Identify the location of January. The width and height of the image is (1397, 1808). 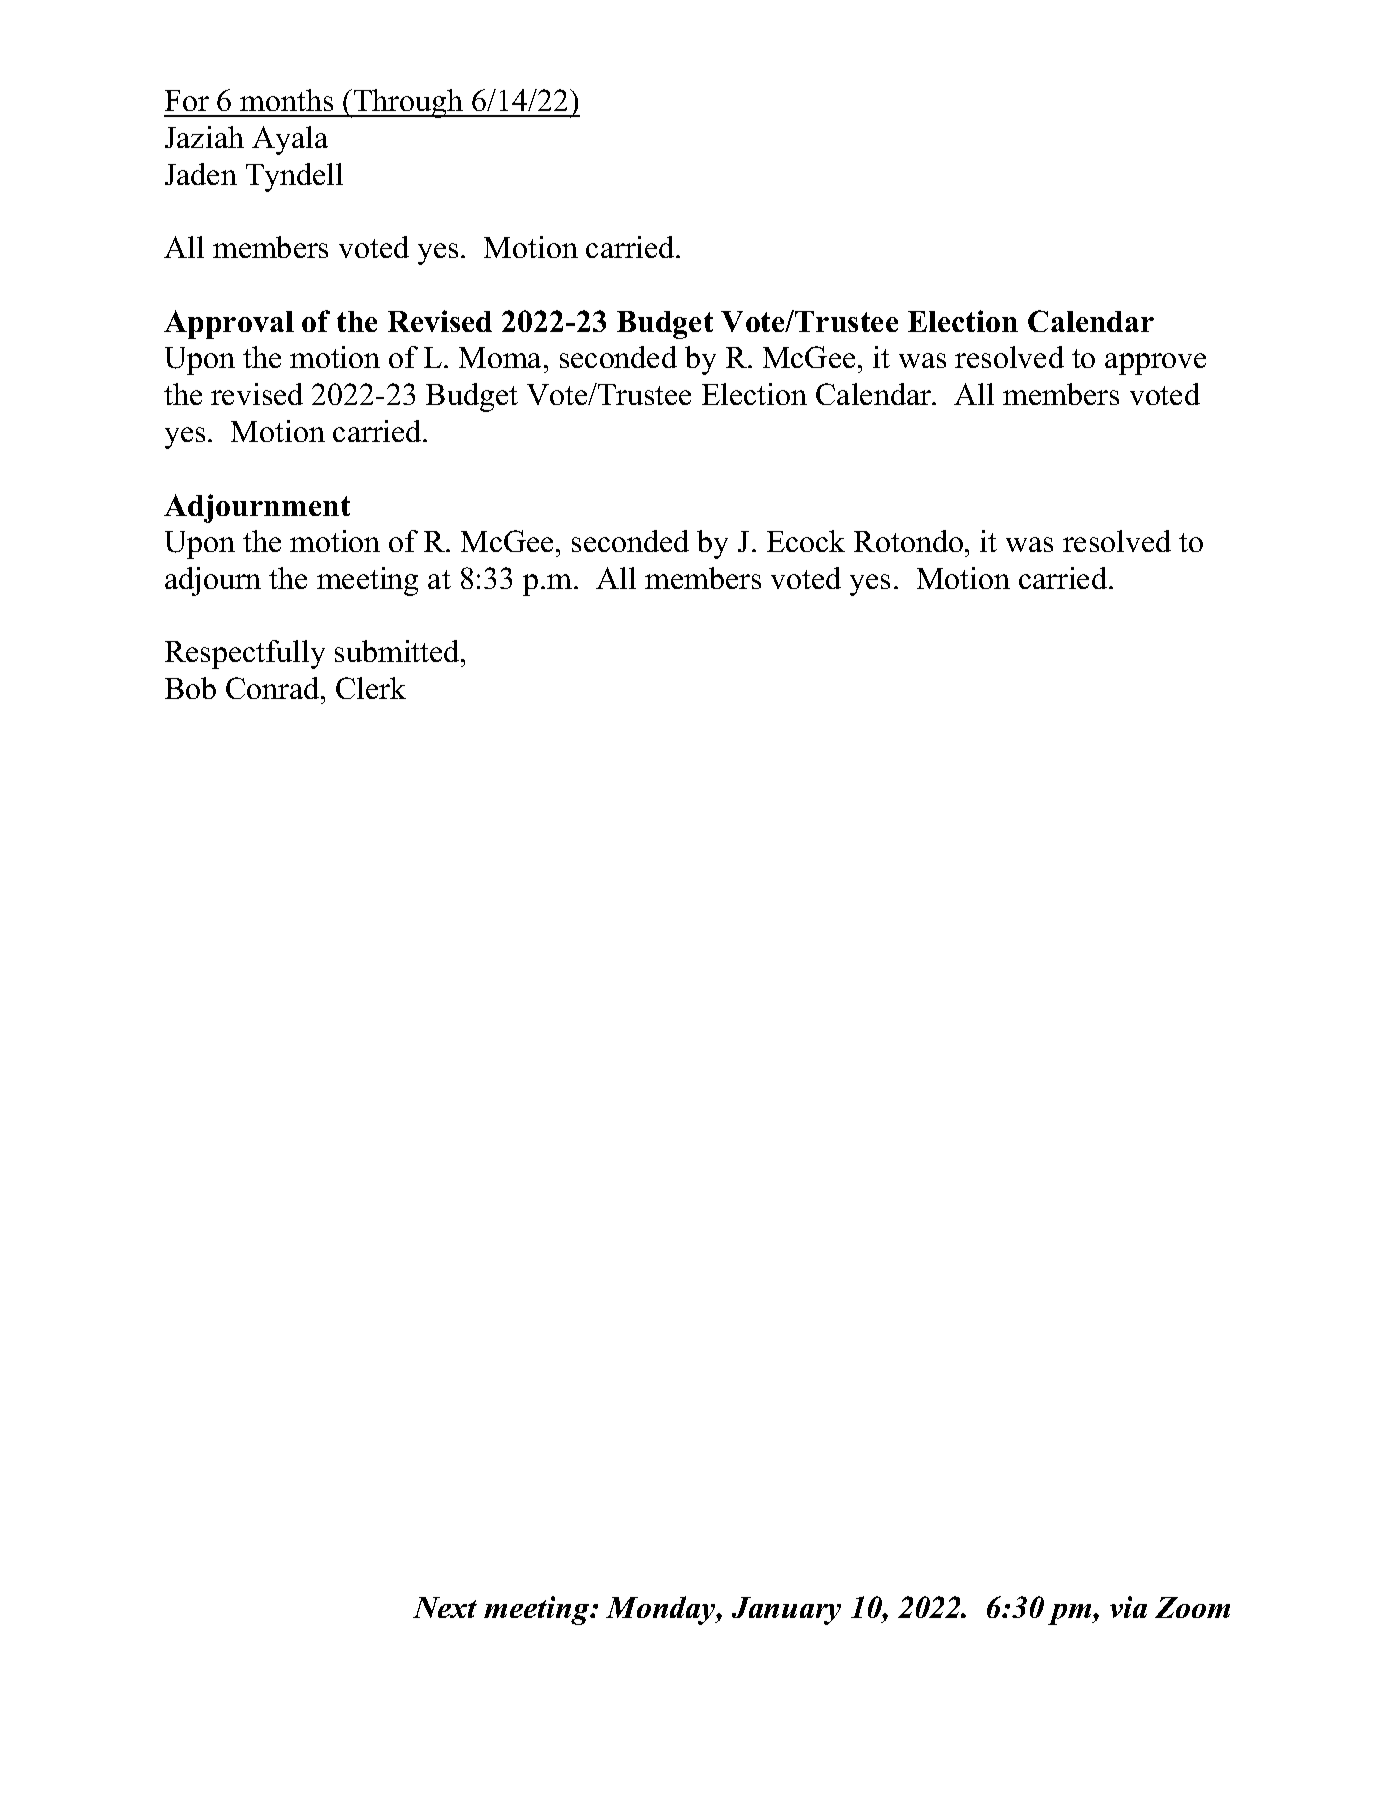
(786, 1611).
